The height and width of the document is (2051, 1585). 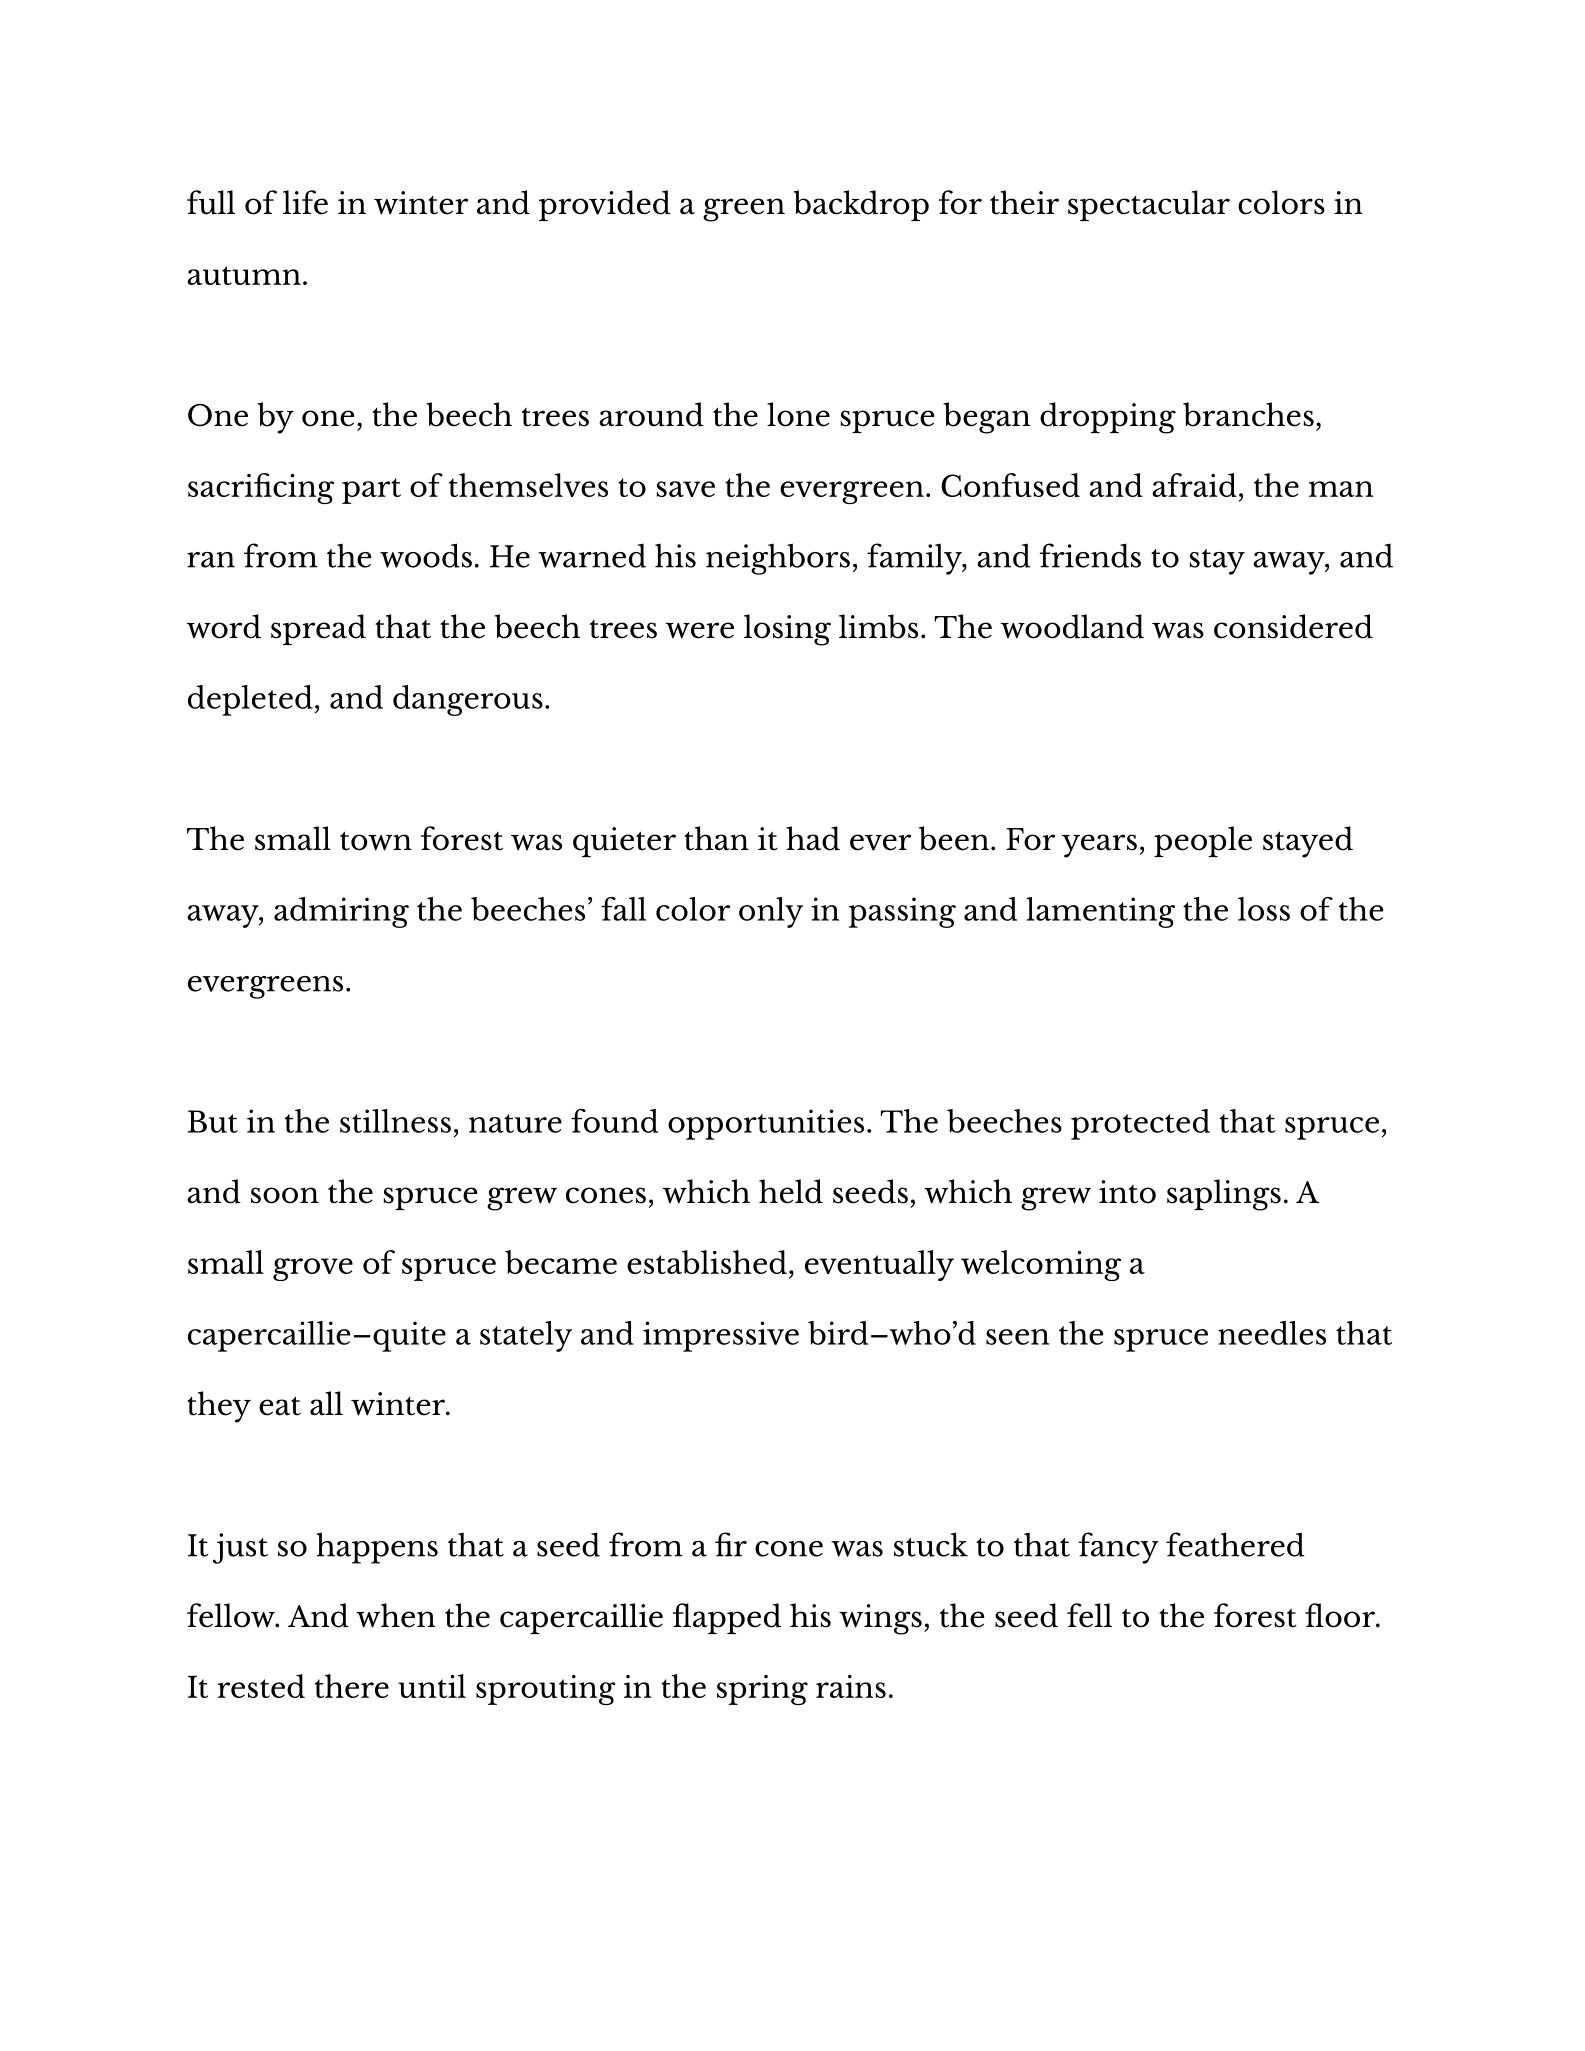 I want to click on floor, so click(x=1341, y=1615).
